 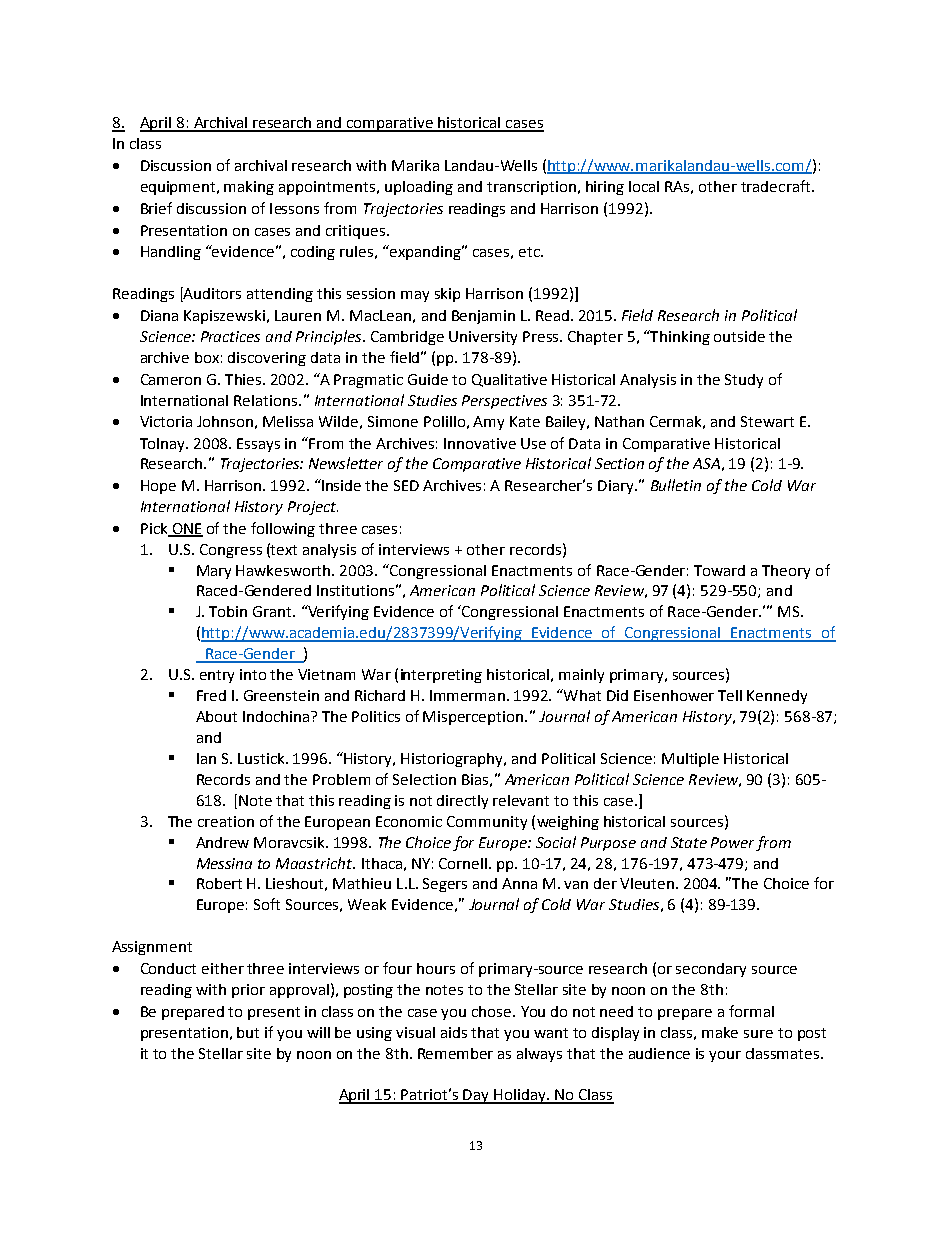 What do you see at coordinates (767, 421) in the screenshot?
I see `Stewart` at bounding box center [767, 421].
